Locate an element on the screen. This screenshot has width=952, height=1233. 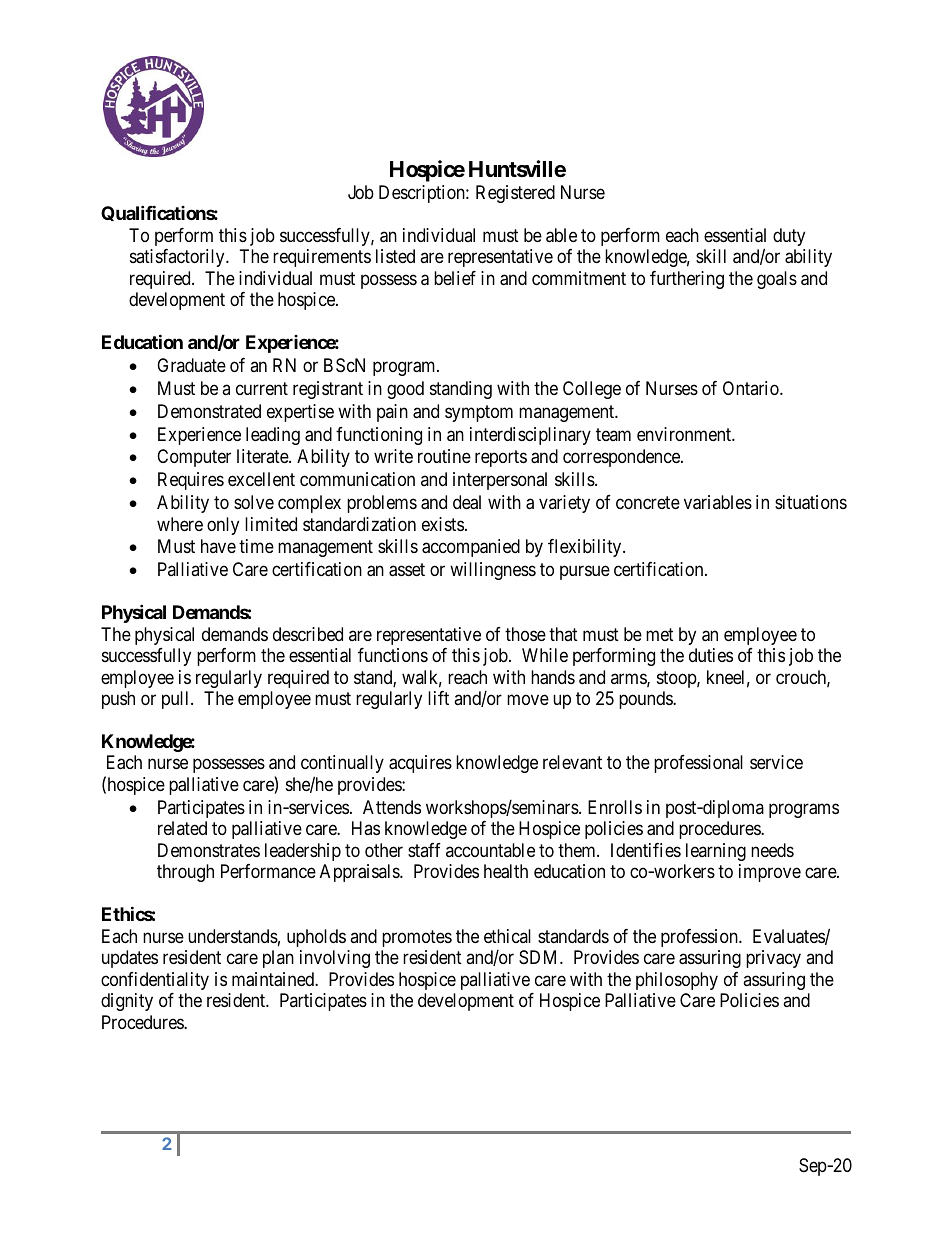
acquires is located at coordinates (420, 764).
